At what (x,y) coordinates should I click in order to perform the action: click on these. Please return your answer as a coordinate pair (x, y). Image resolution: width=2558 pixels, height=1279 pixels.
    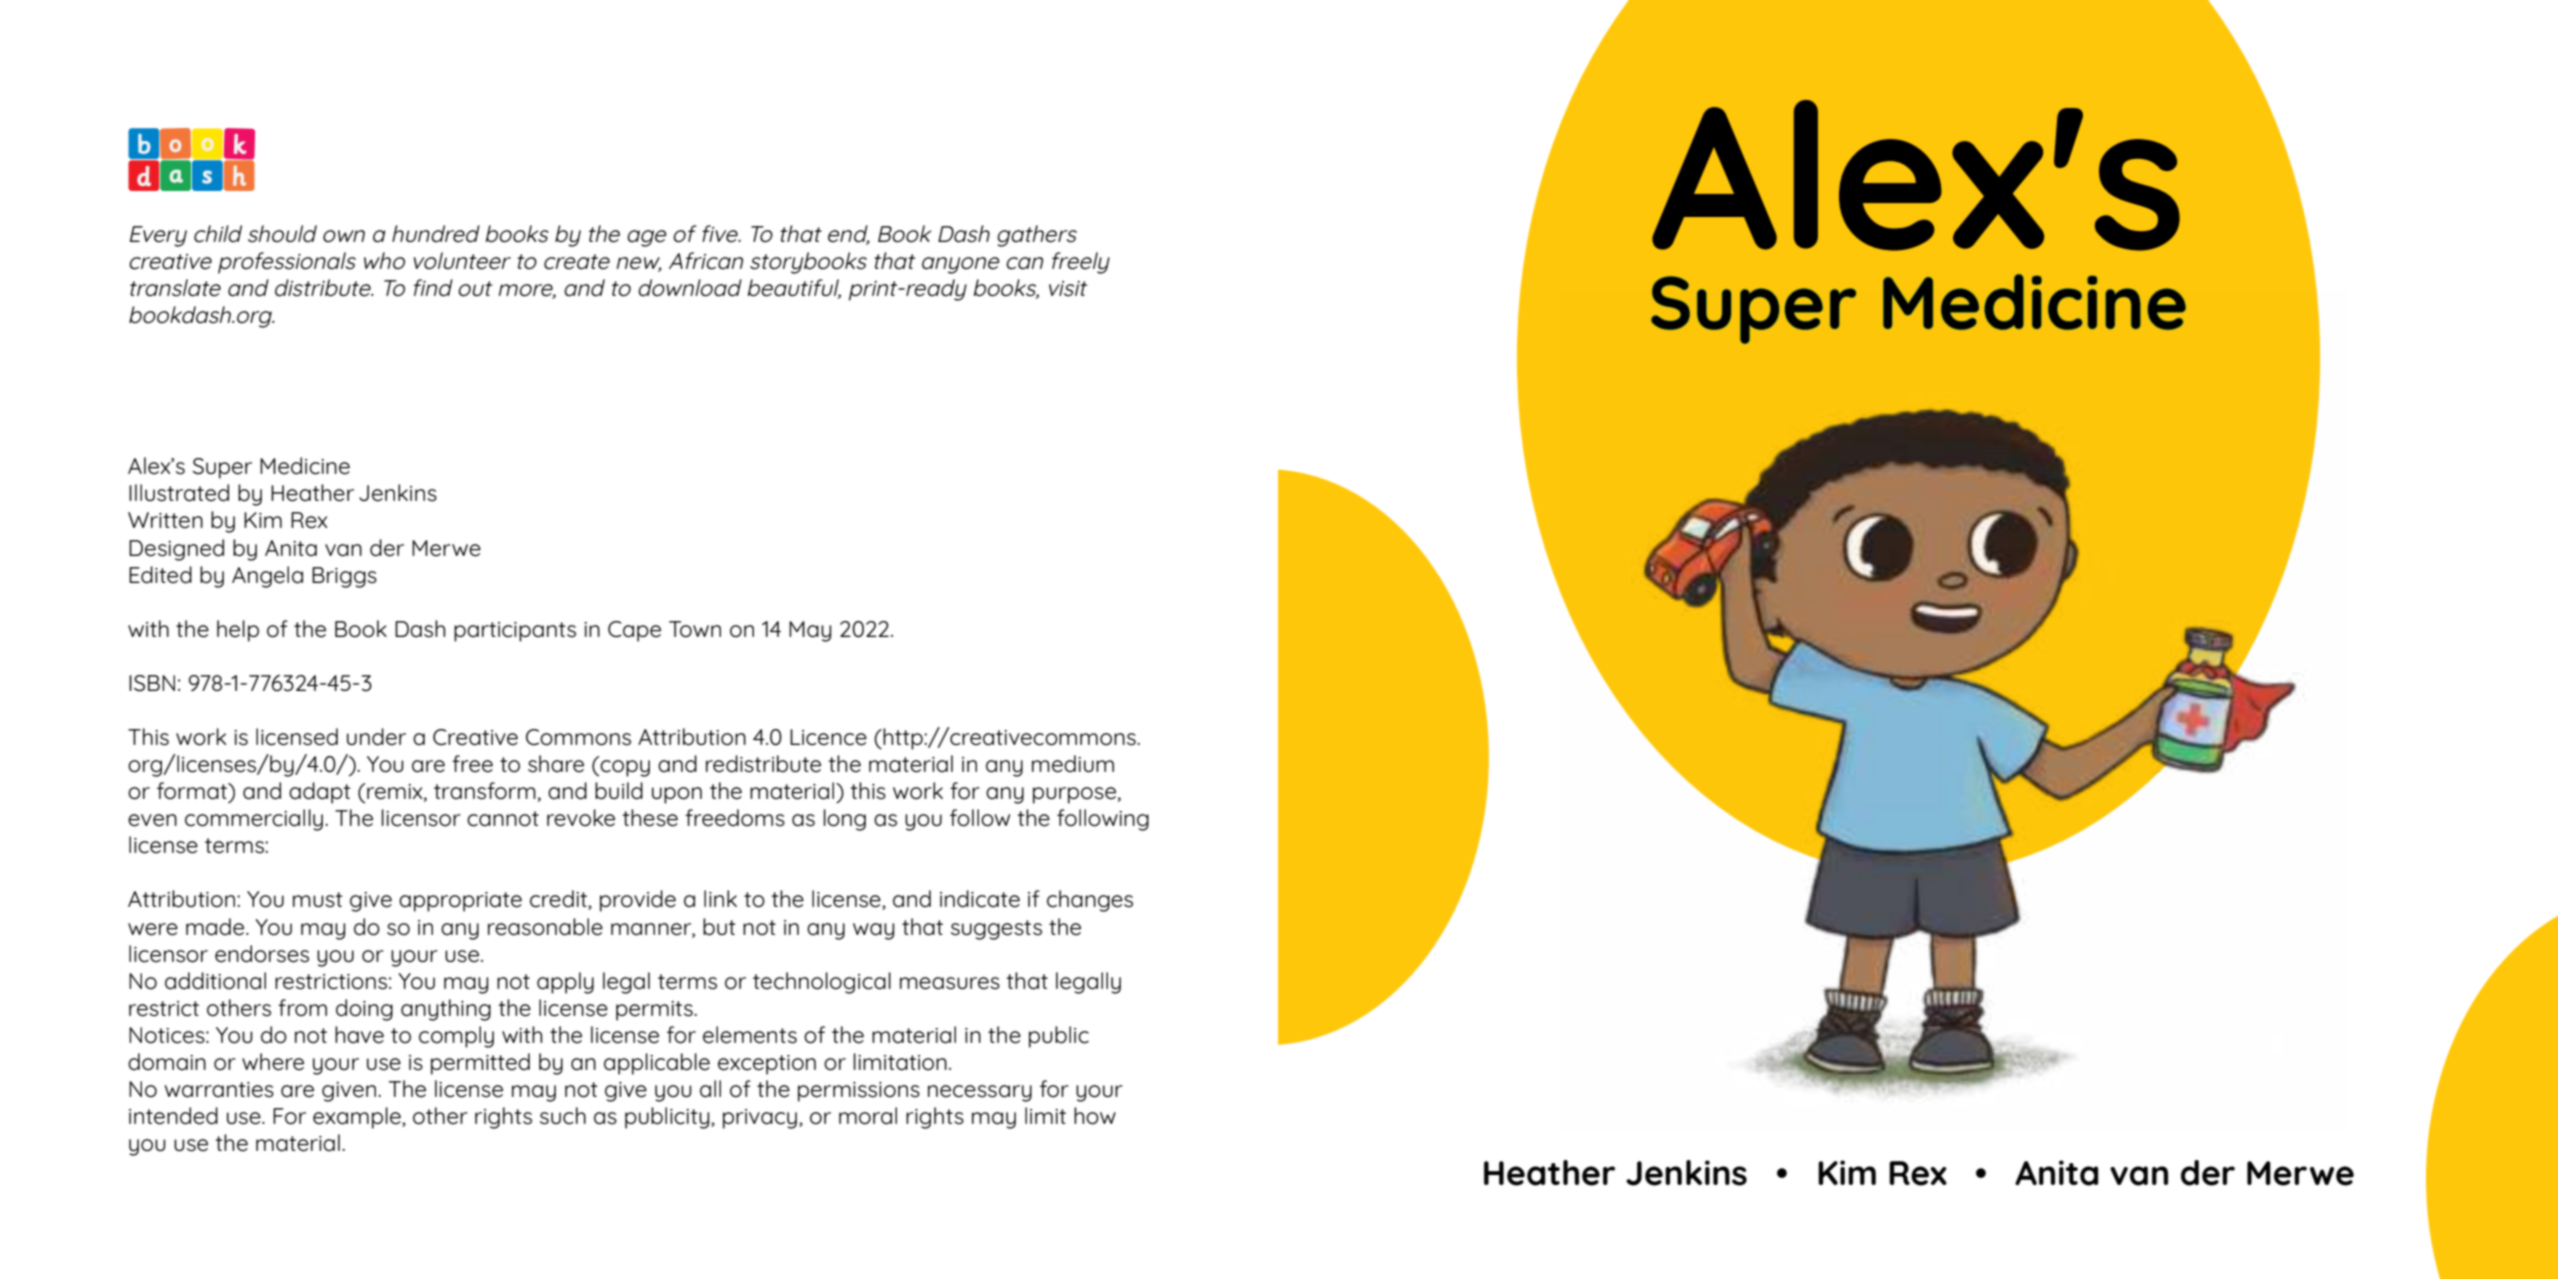
    Looking at the image, I should click on (650, 818).
